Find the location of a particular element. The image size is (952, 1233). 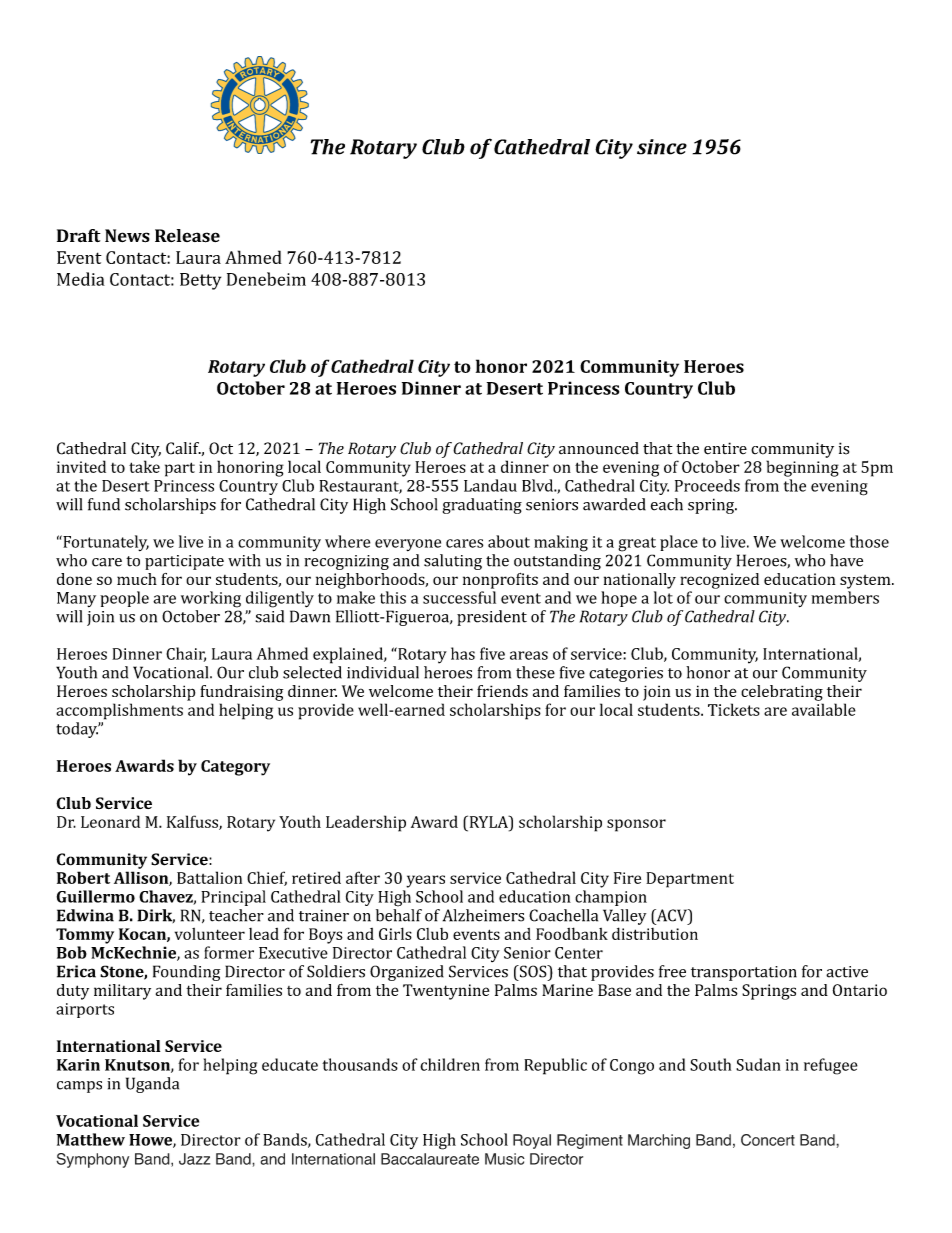

Alzheimers is located at coordinates (483, 915).
